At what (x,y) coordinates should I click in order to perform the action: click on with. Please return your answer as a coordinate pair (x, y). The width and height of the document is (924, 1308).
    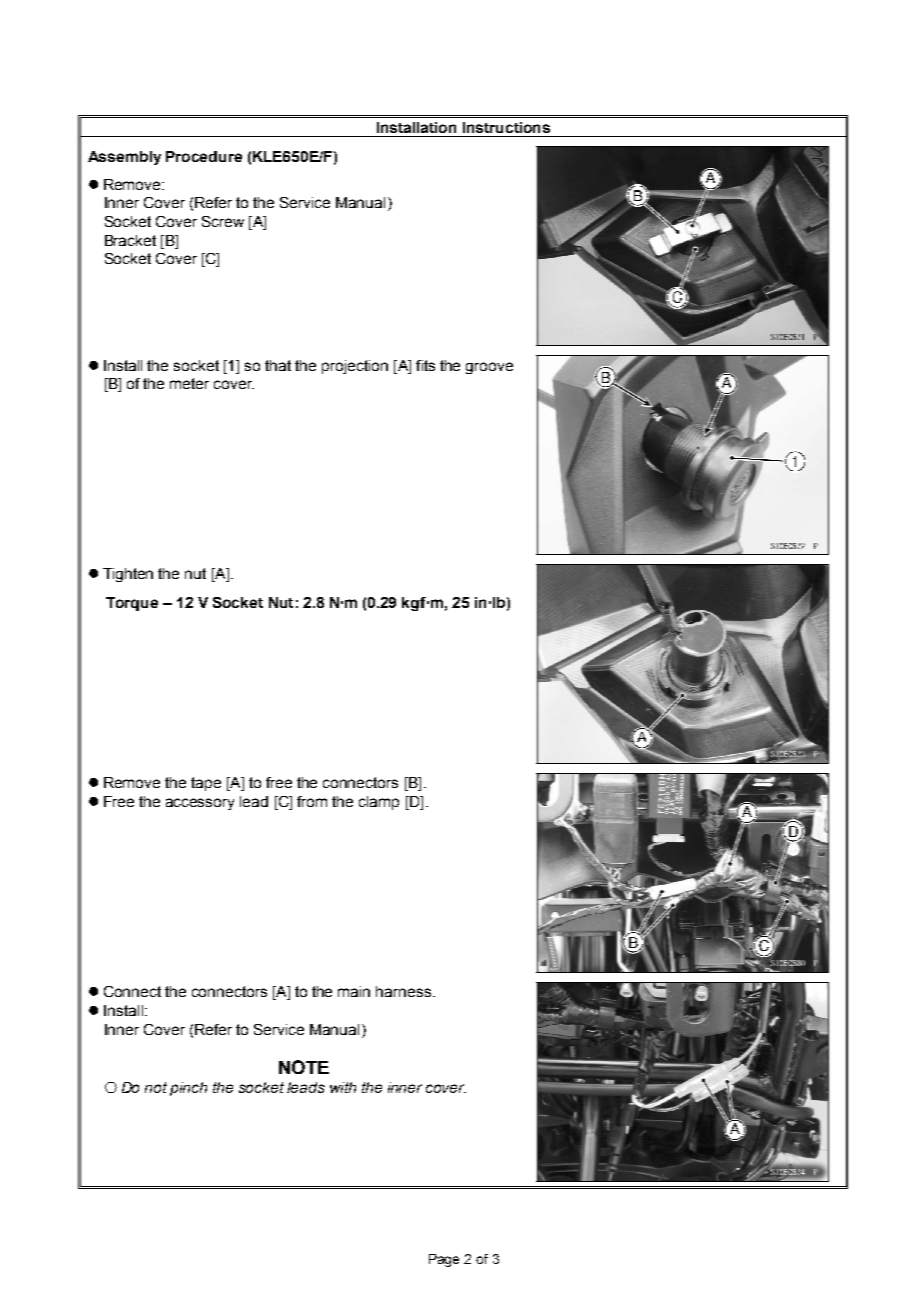
    Looking at the image, I should click on (343, 1087).
